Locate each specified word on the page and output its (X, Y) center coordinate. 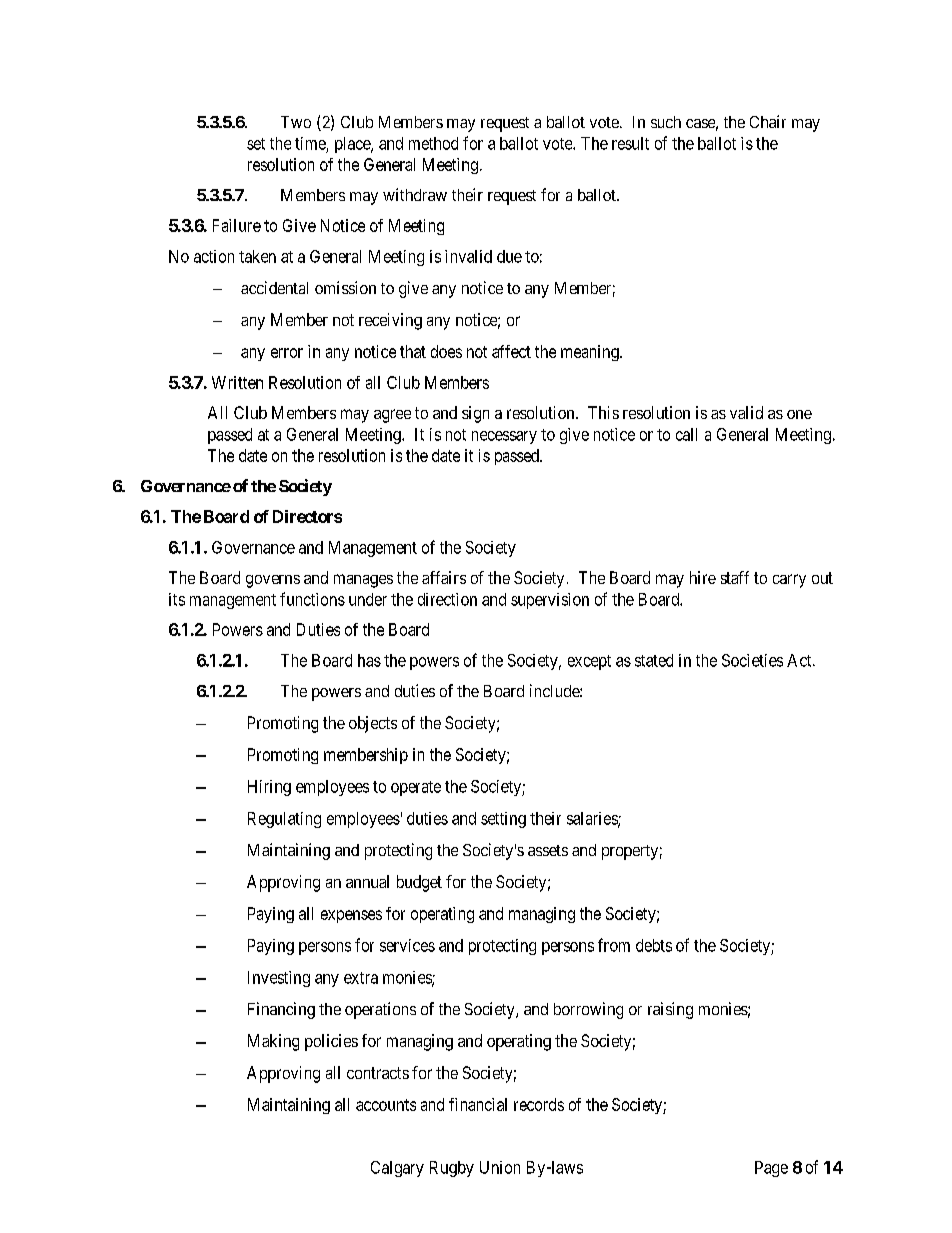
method (433, 143)
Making (273, 1042)
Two (296, 122)
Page (771, 1169)
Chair (768, 121)
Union (500, 1167)
